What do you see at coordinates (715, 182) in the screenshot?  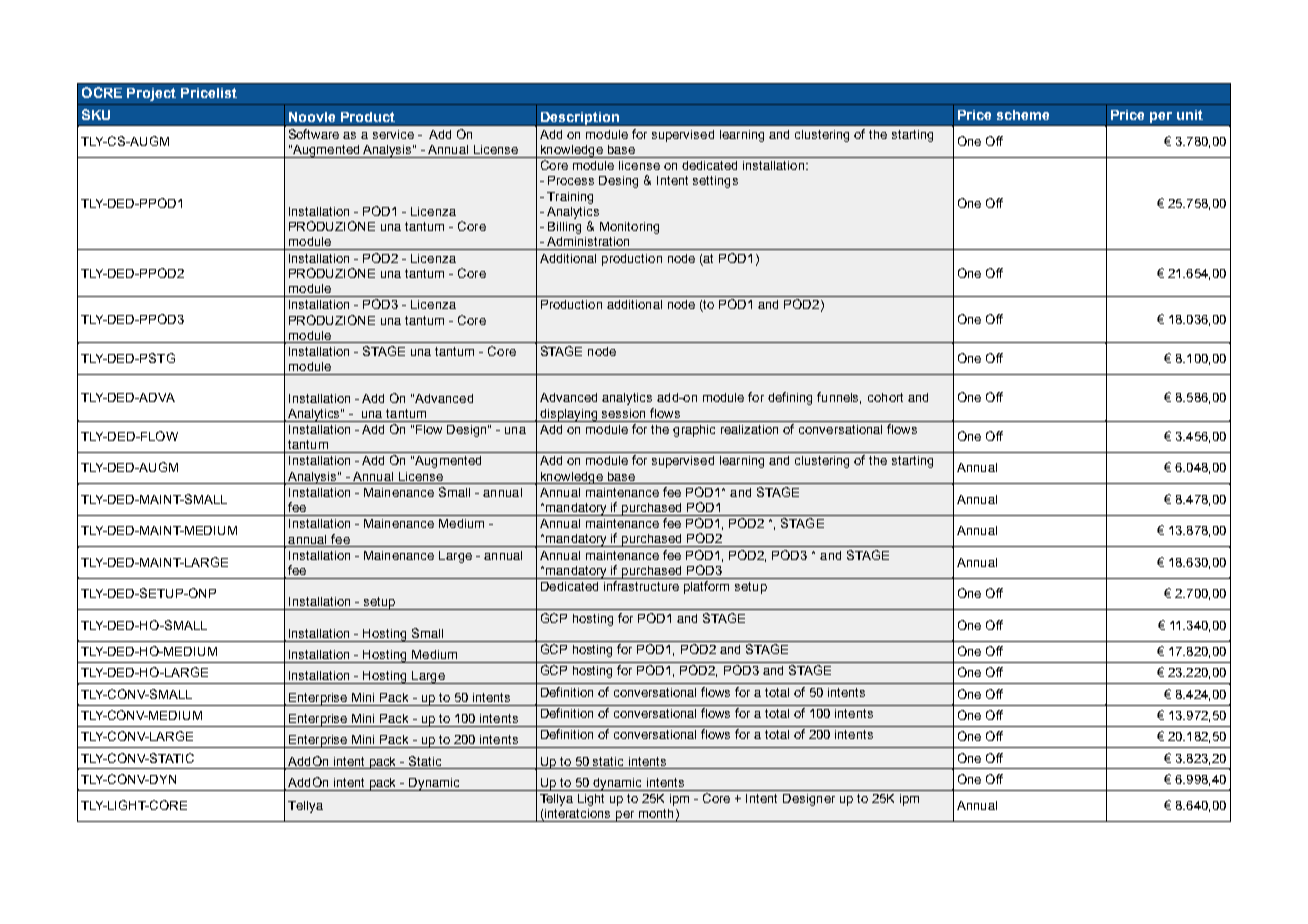 I see `settings` at bounding box center [715, 182].
